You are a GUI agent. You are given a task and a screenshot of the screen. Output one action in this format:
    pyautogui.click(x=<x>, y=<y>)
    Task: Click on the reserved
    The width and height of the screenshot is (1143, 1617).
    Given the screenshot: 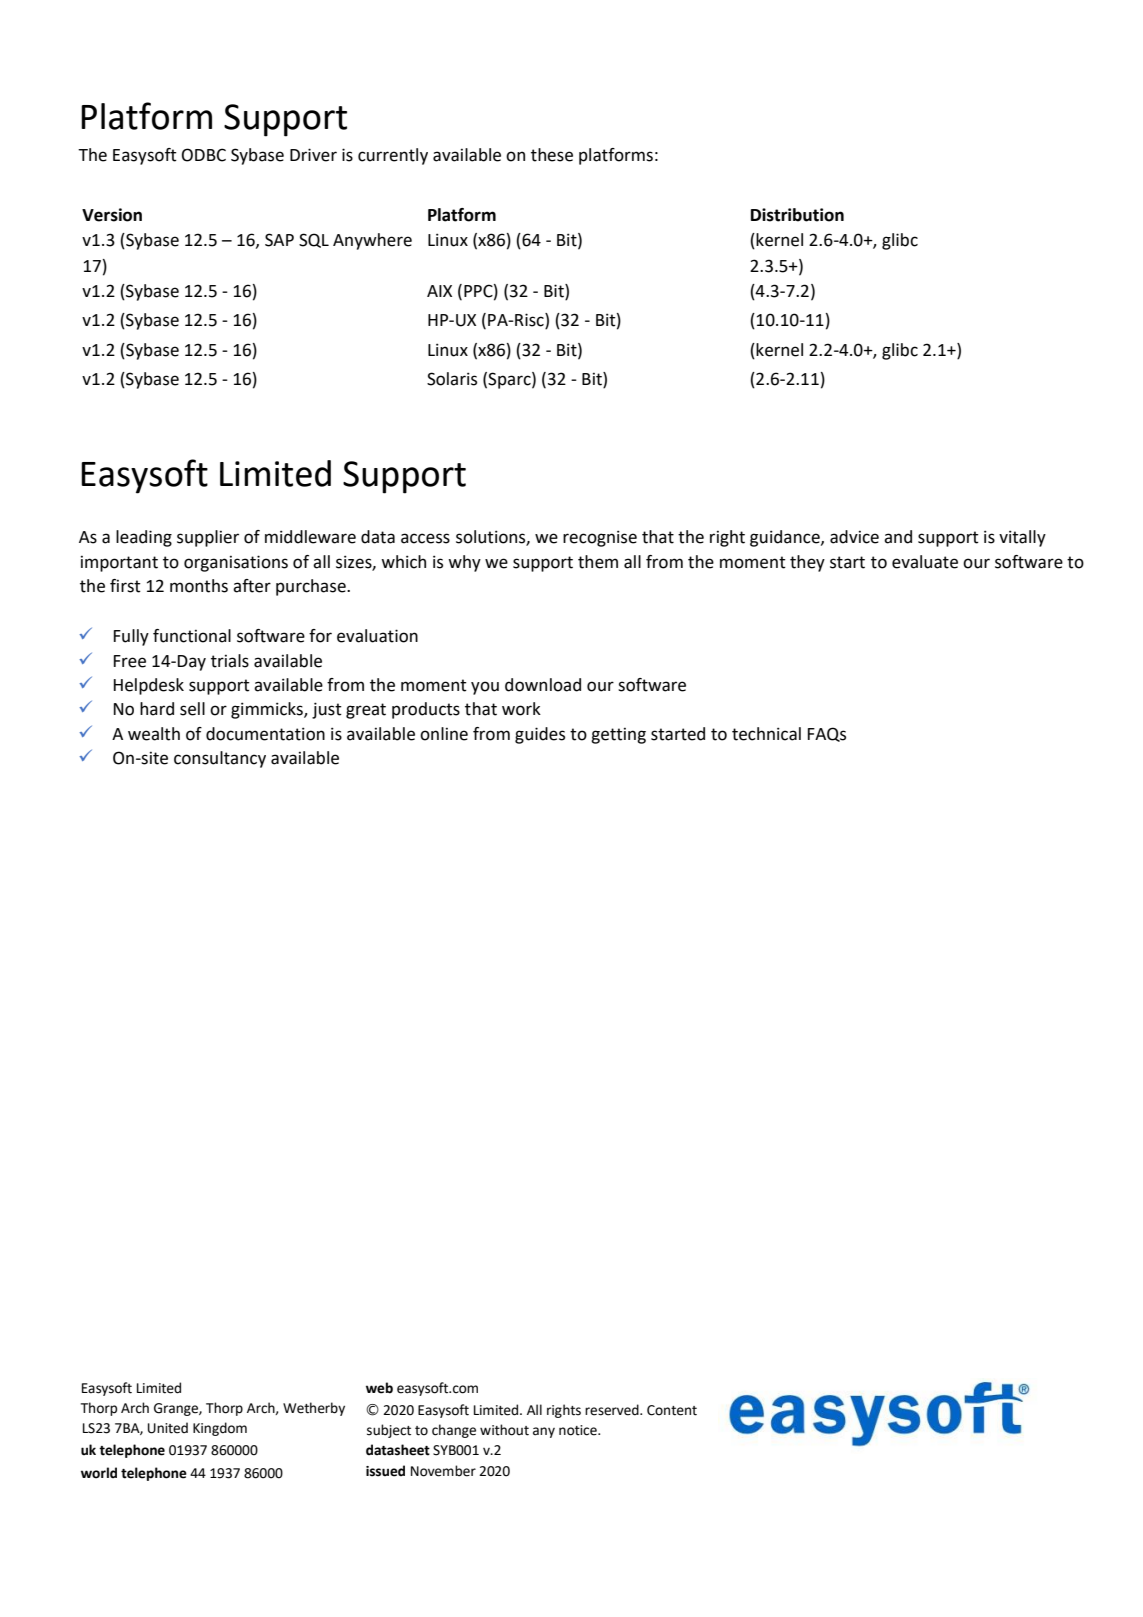 What is the action you would take?
    pyautogui.click(x=613, y=1410)
